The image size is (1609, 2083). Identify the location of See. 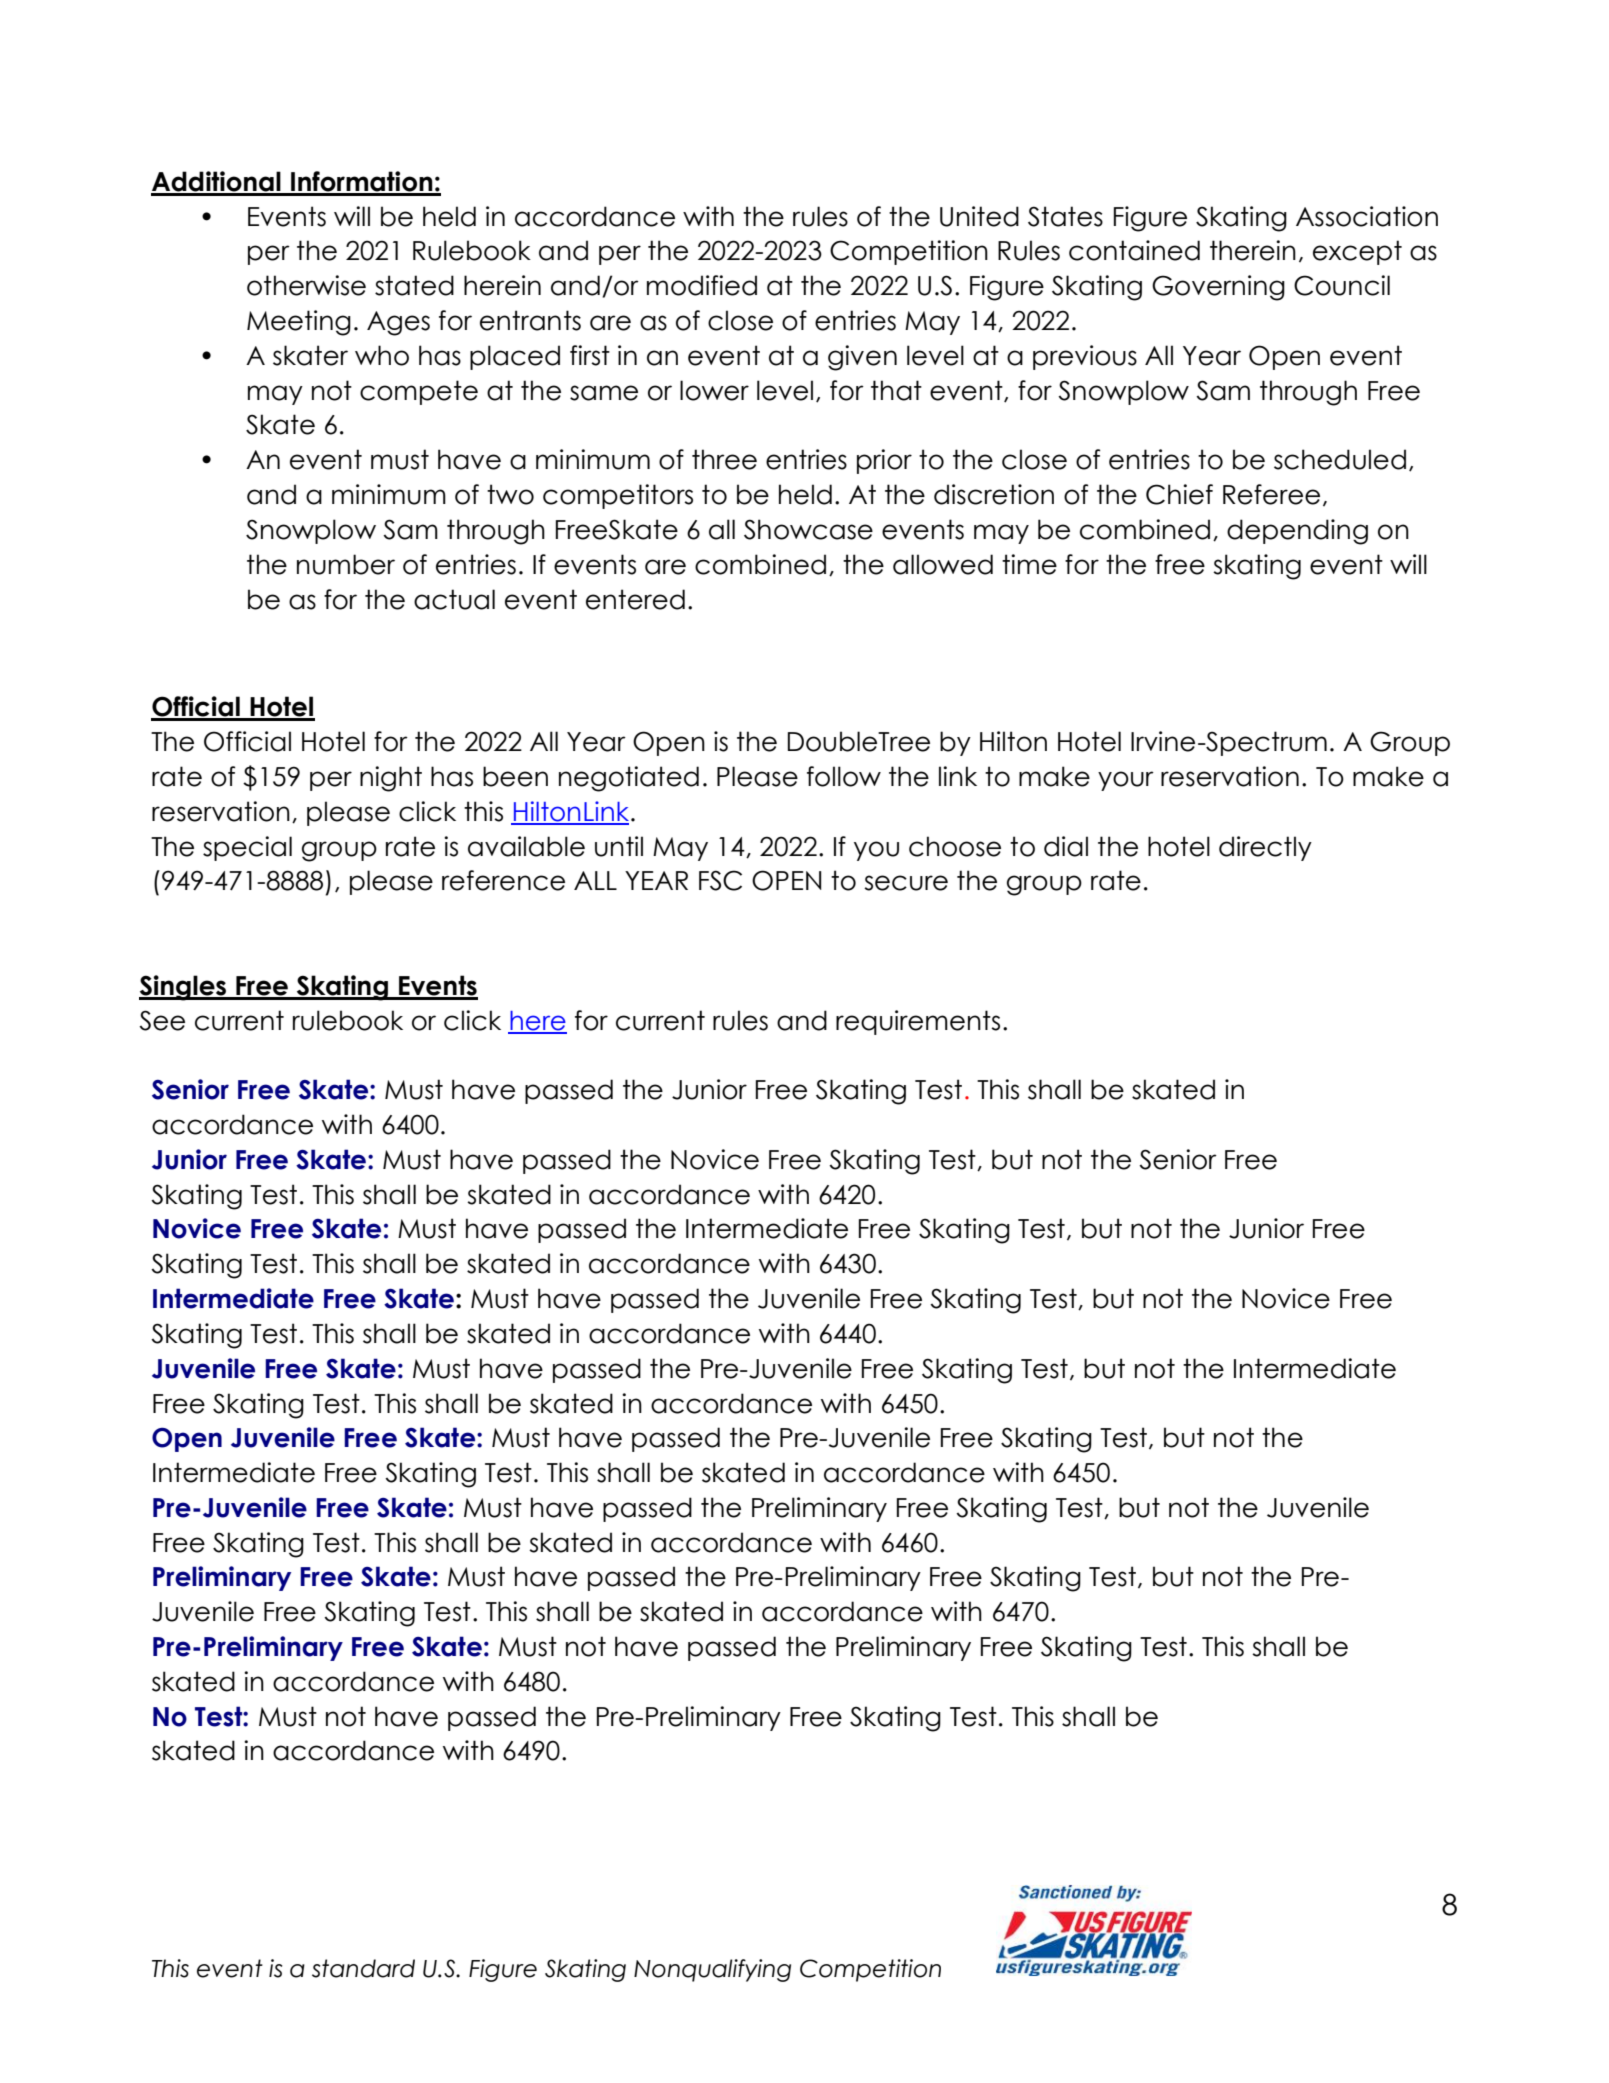
(162, 1020).
